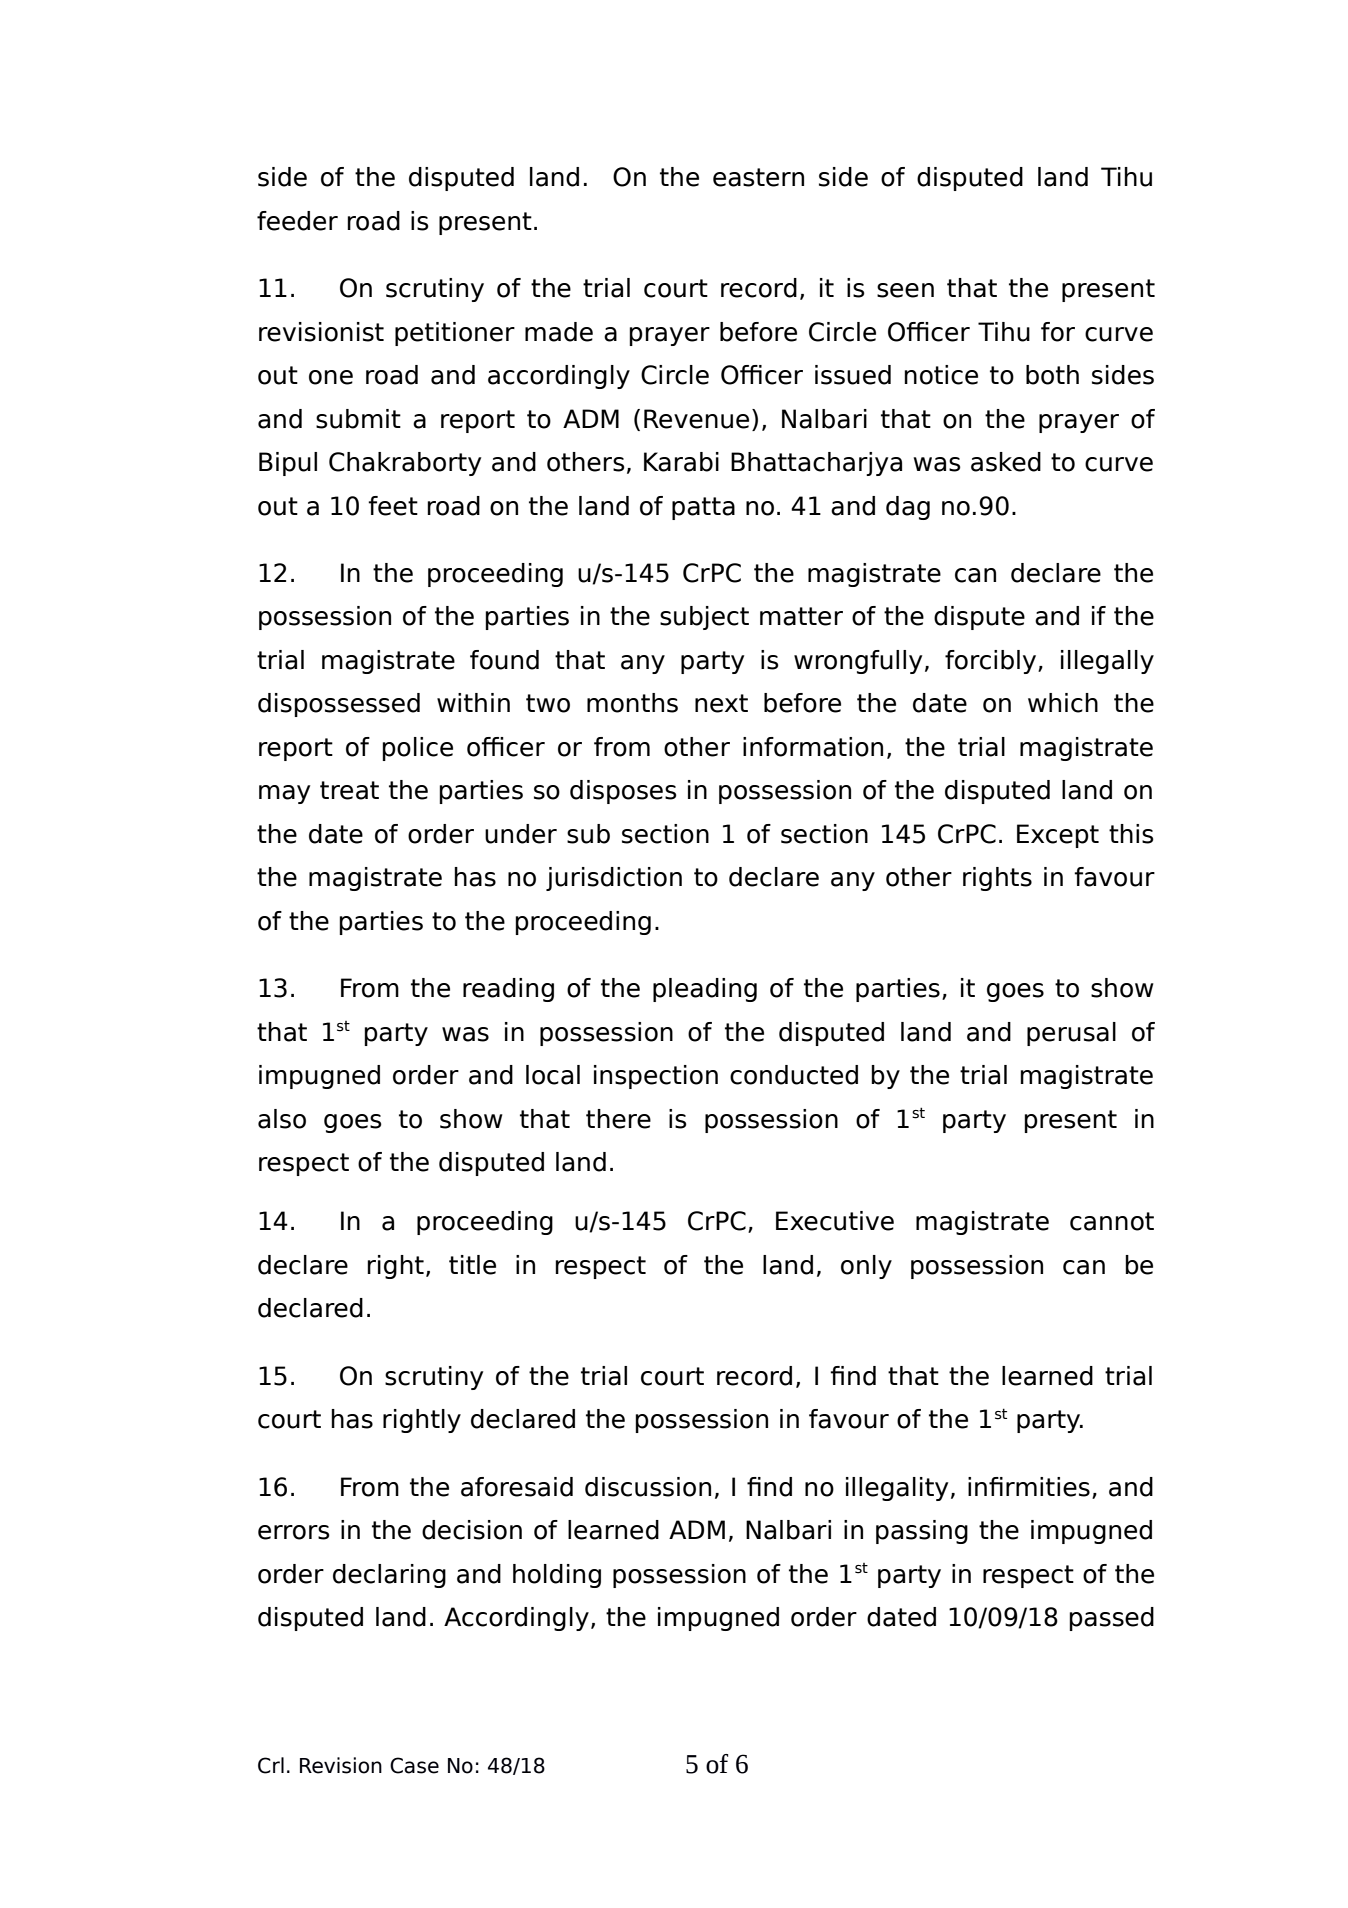 The image size is (1348, 1908). I want to click on cannot, so click(1112, 1221).
